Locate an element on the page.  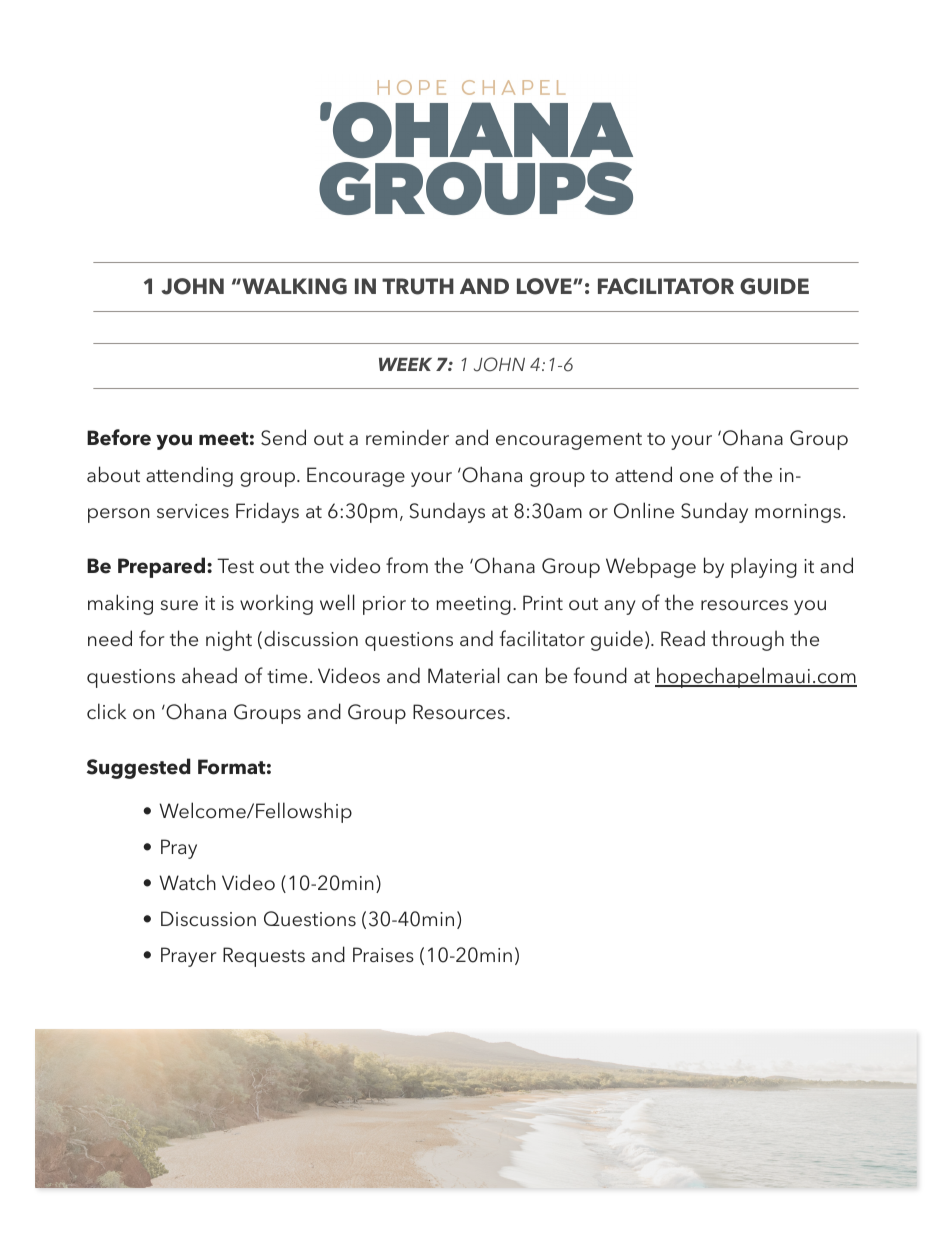
WALKING is located at coordinates (293, 286).
